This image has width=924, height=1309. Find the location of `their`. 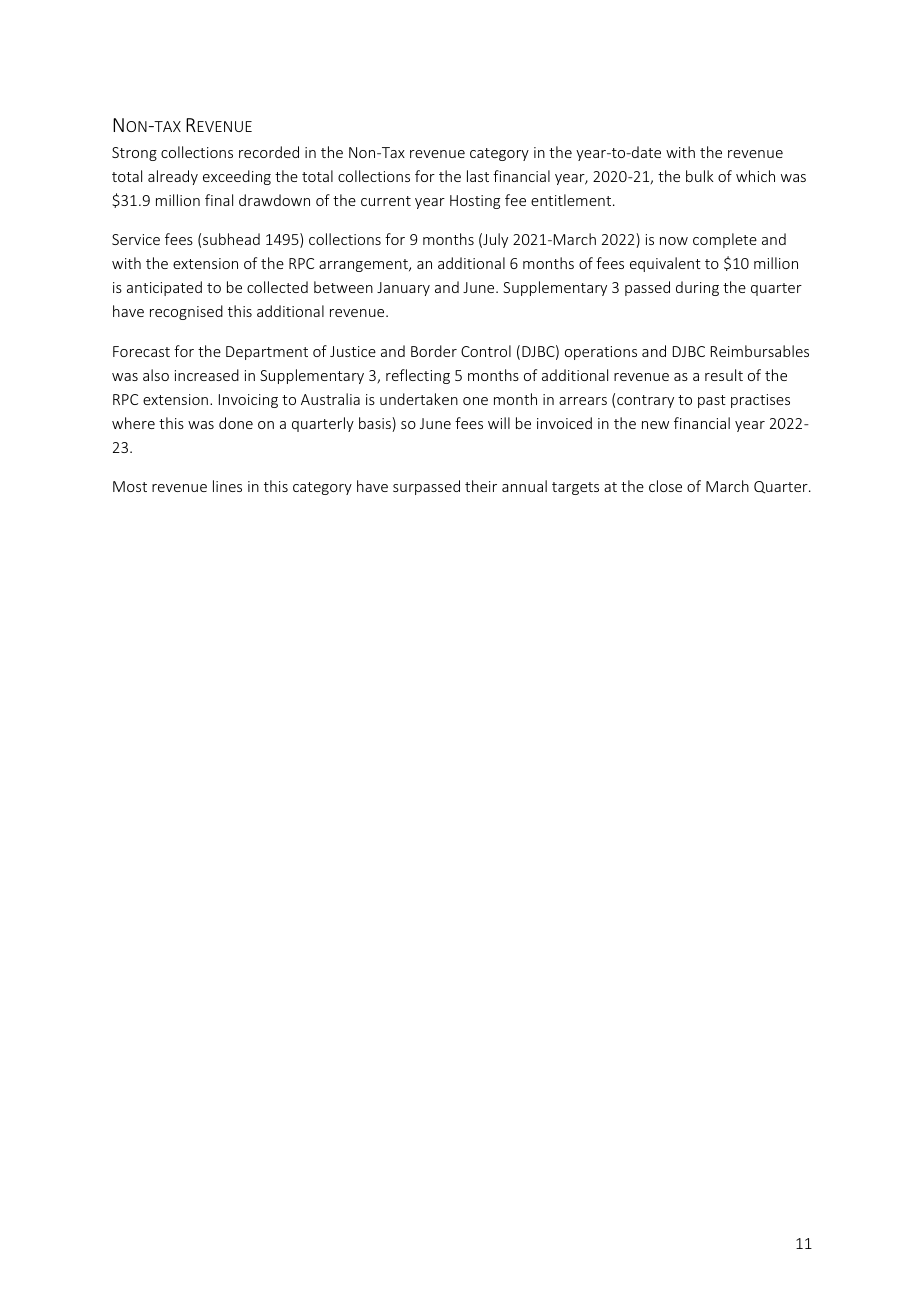

their is located at coordinates (481, 486).
